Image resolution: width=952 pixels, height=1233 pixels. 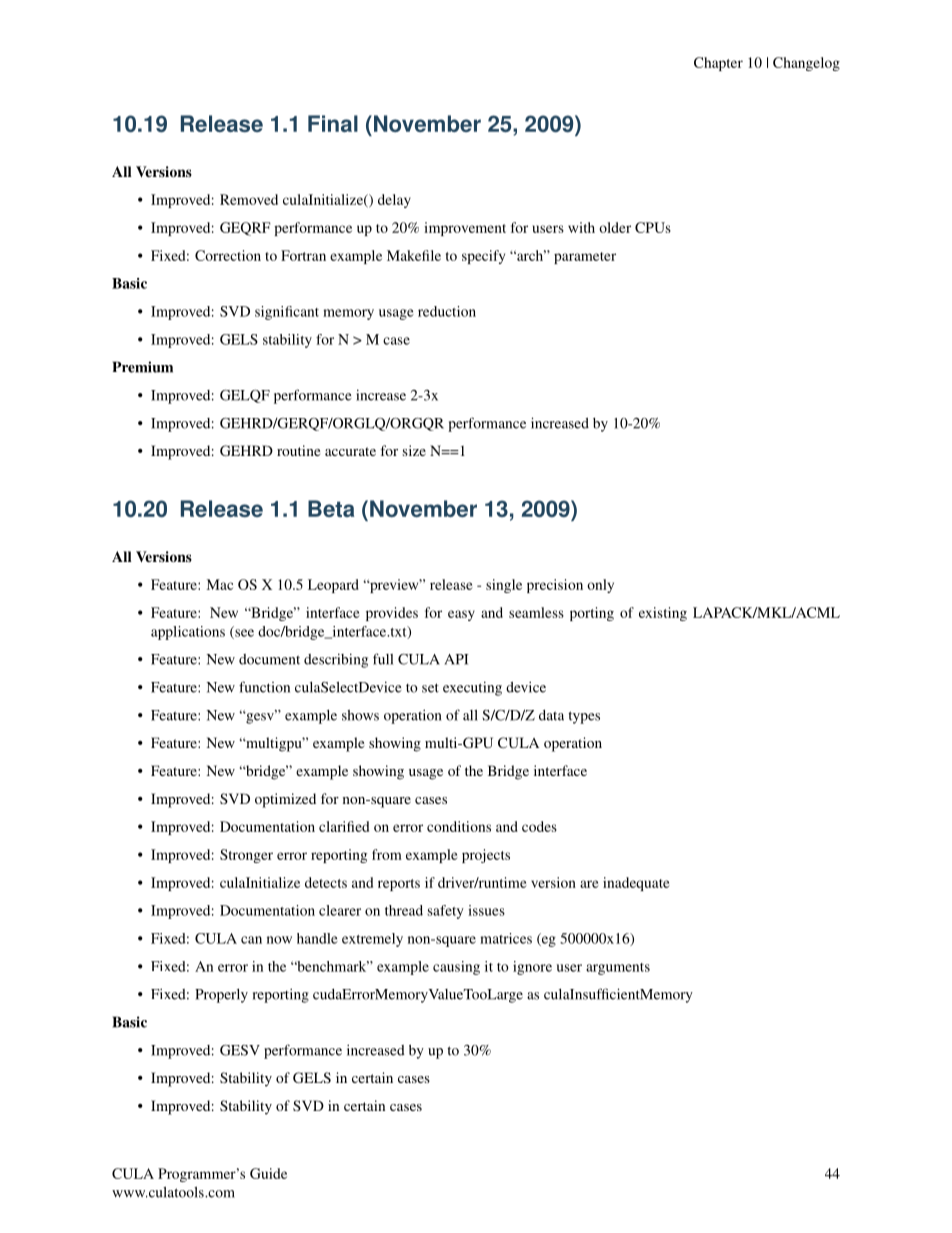 What do you see at coordinates (636, 884) in the image?
I see `inadequate` at bounding box center [636, 884].
